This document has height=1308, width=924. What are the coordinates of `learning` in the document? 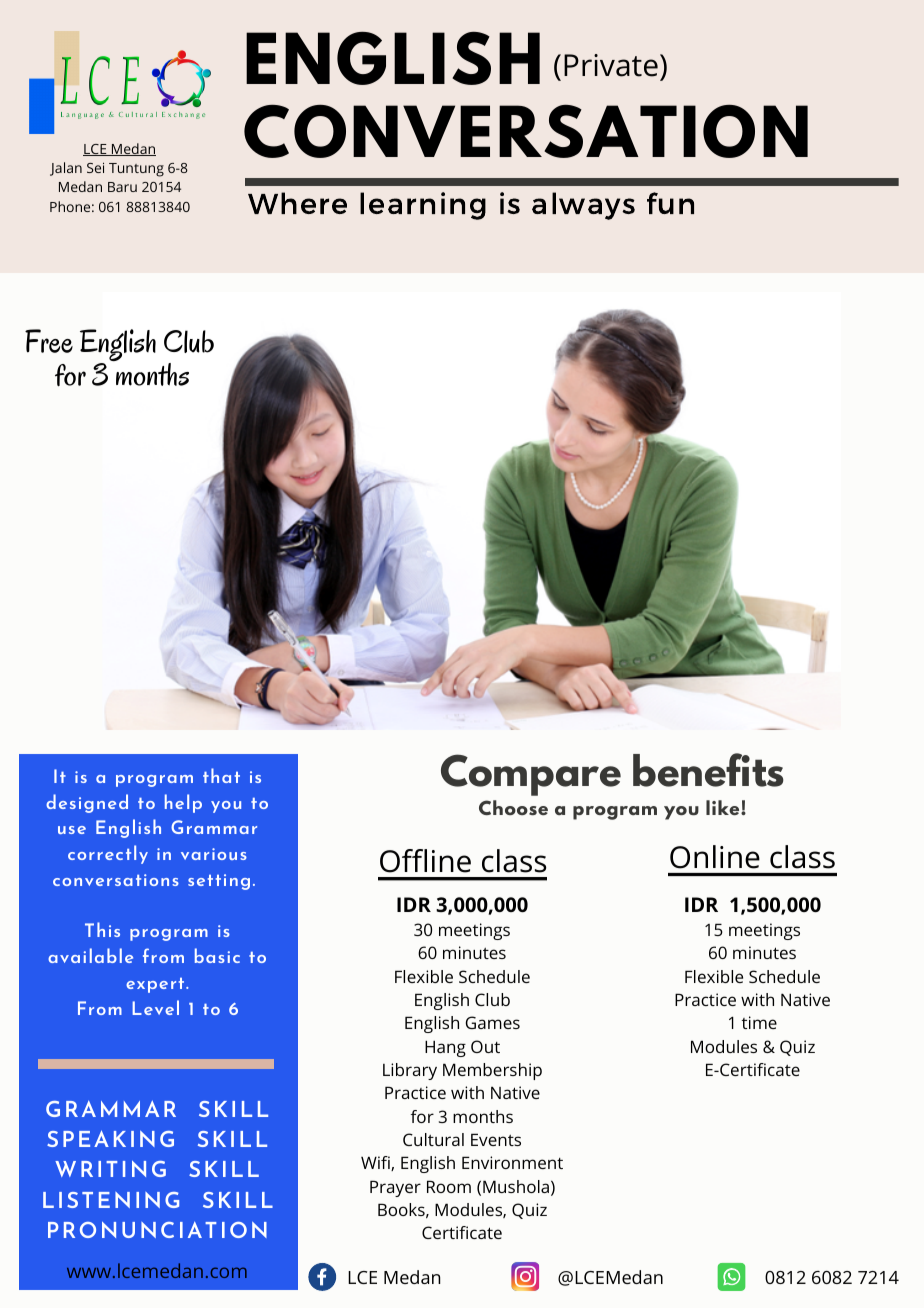 It's located at (423, 206).
